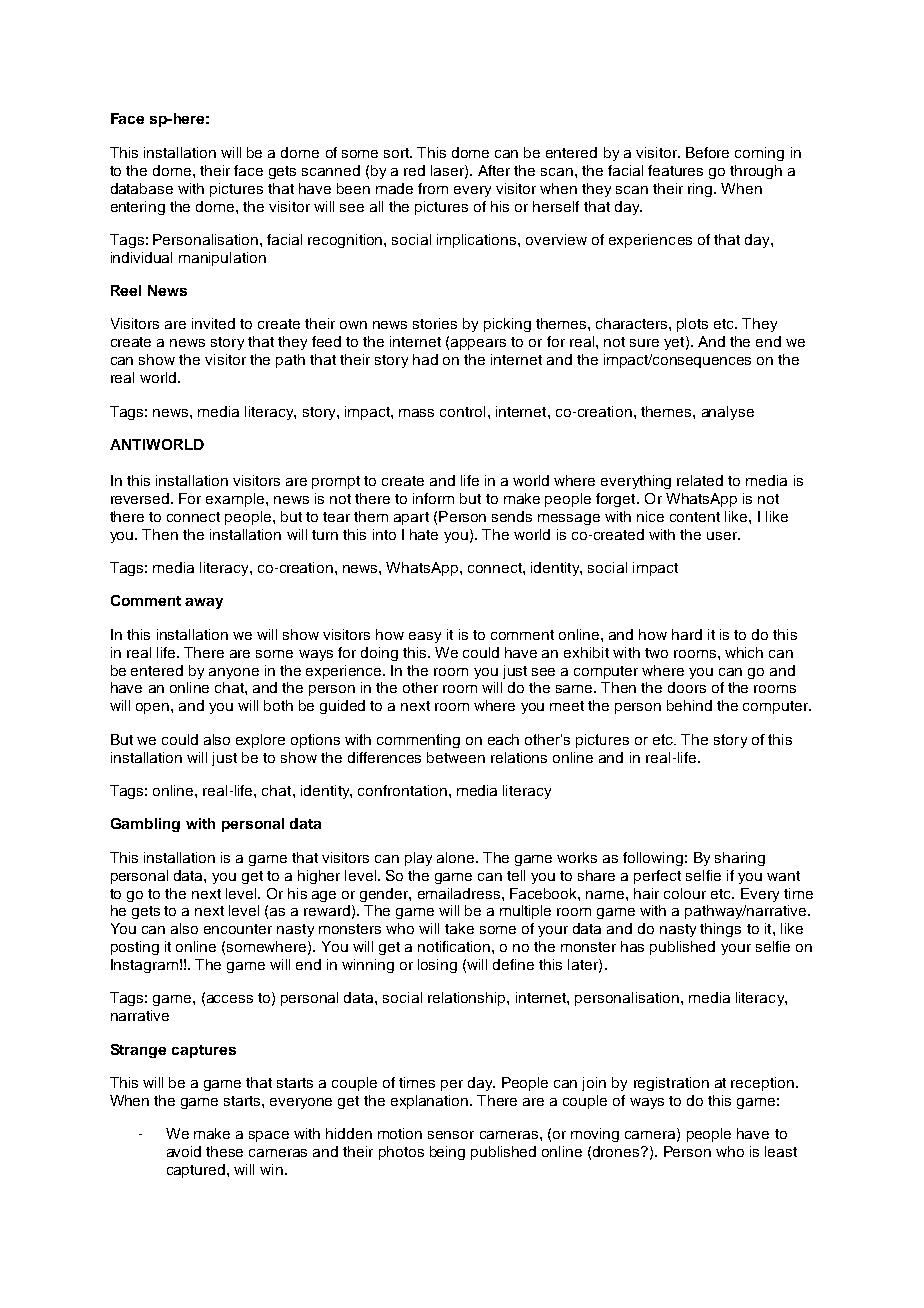 The image size is (924, 1308). Describe the element at coordinates (234, 673) in the image. I see `anyone` at that location.
